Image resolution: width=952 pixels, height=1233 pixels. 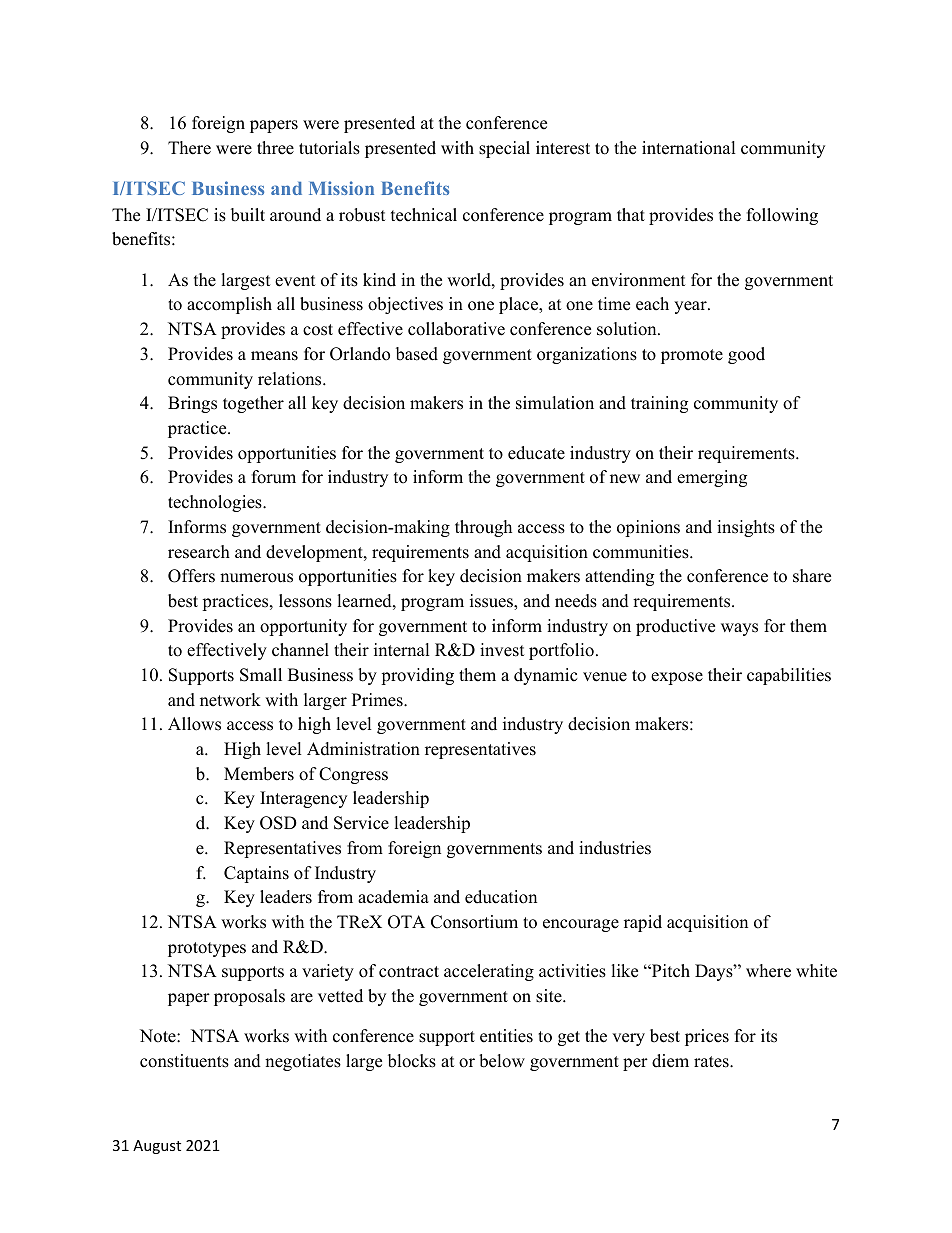 What do you see at coordinates (501, 897) in the screenshot?
I see `education` at bounding box center [501, 897].
